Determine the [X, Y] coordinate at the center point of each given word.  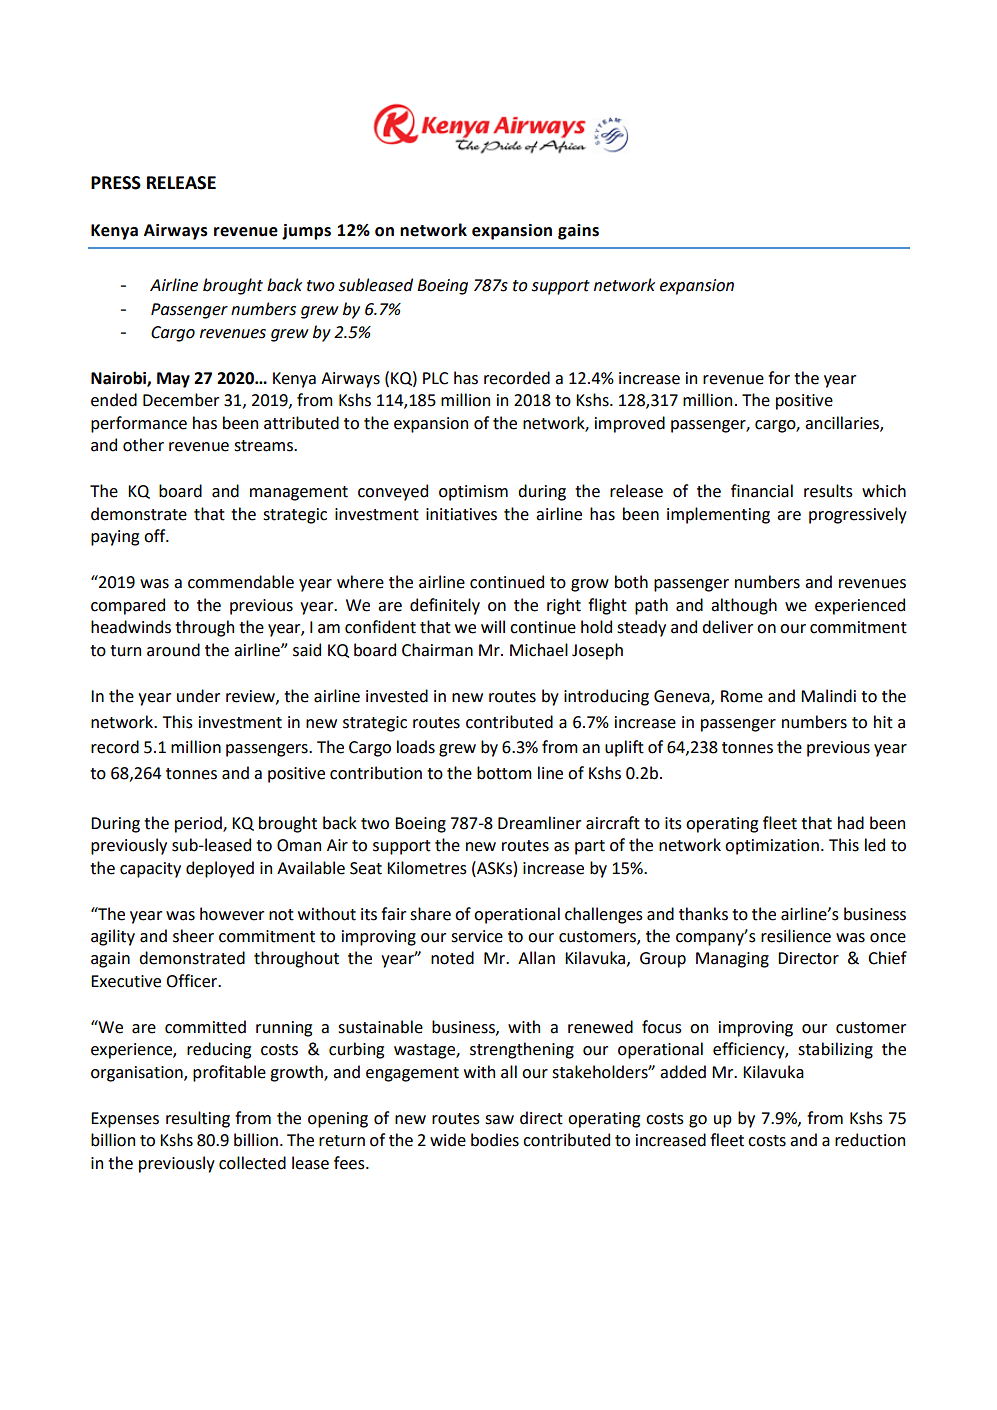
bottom [504, 773]
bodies [495, 1140]
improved [630, 424]
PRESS [116, 183]
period [199, 824]
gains [578, 232]
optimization [772, 847]
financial [762, 491]
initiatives [461, 514]
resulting [198, 1119]
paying [115, 538]
